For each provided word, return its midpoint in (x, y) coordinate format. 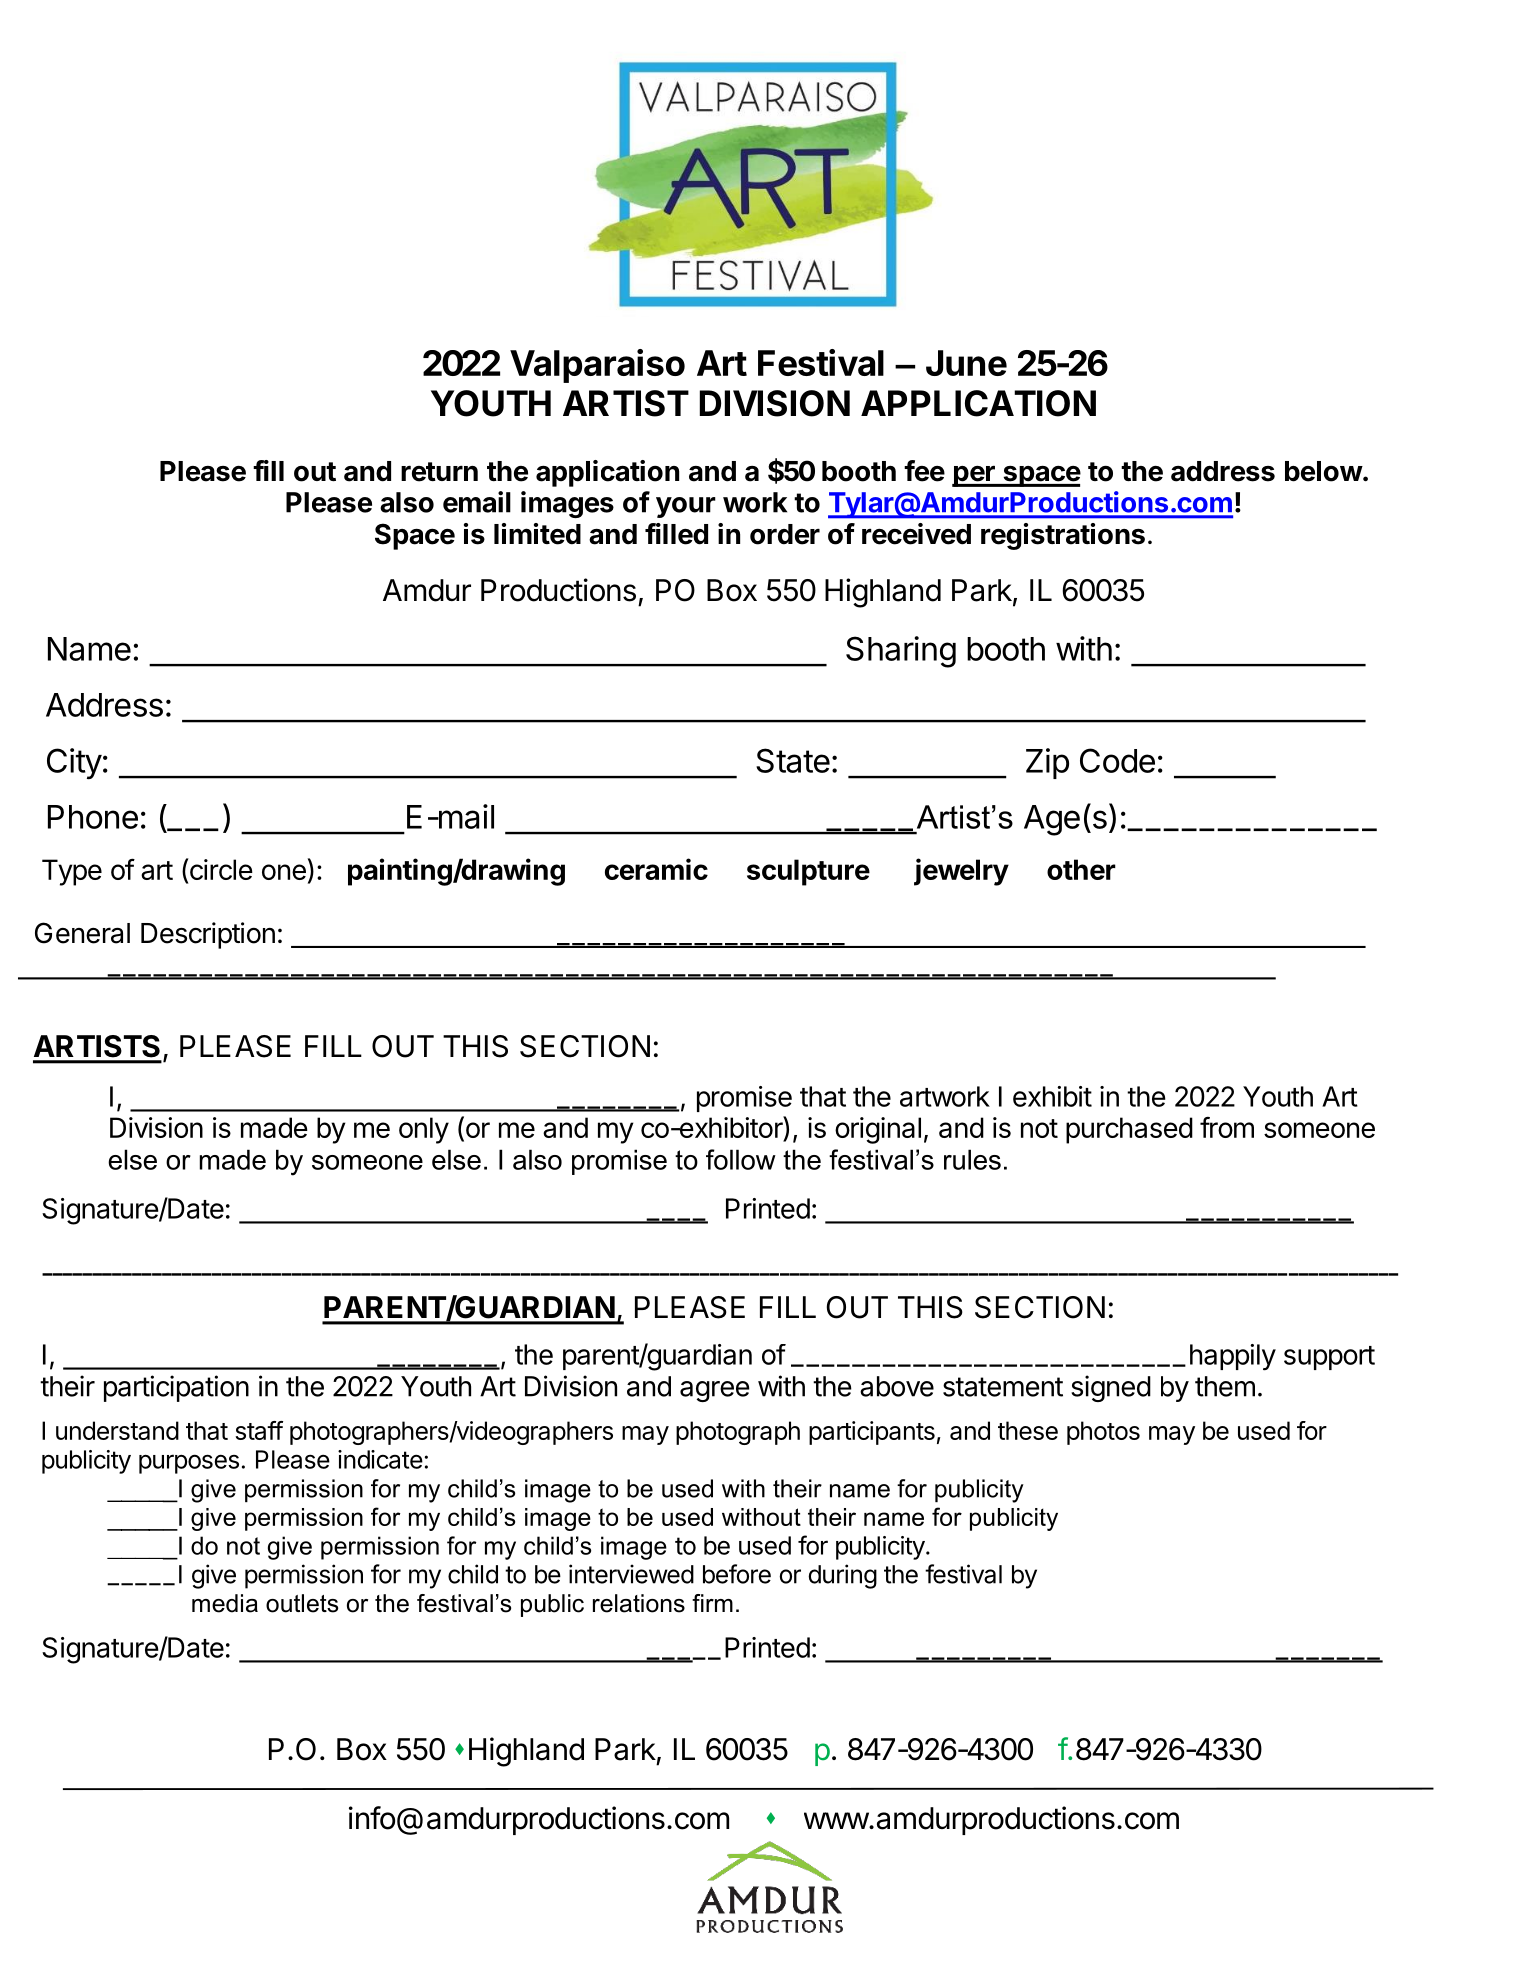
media (225, 1603)
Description (208, 935)
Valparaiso (597, 366)
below (1324, 471)
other (1081, 869)
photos (1103, 1433)
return (439, 472)
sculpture (808, 872)
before (737, 1574)
